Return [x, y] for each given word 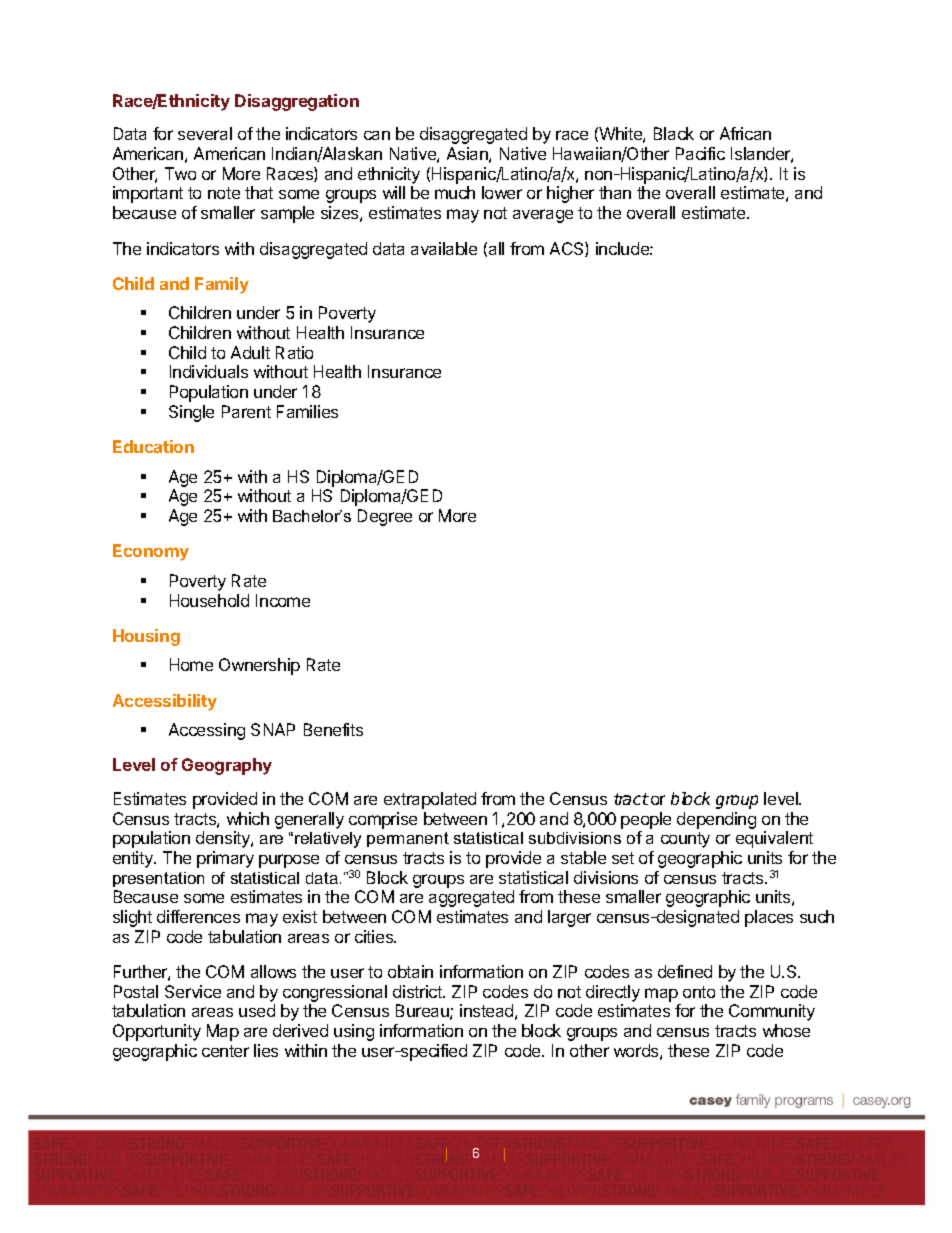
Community [772, 1012]
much [455, 192]
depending [716, 820]
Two [180, 173]
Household [209, 600]
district [418, 991]
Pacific [700, 153]
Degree [385, 517]
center [225, 1051]
